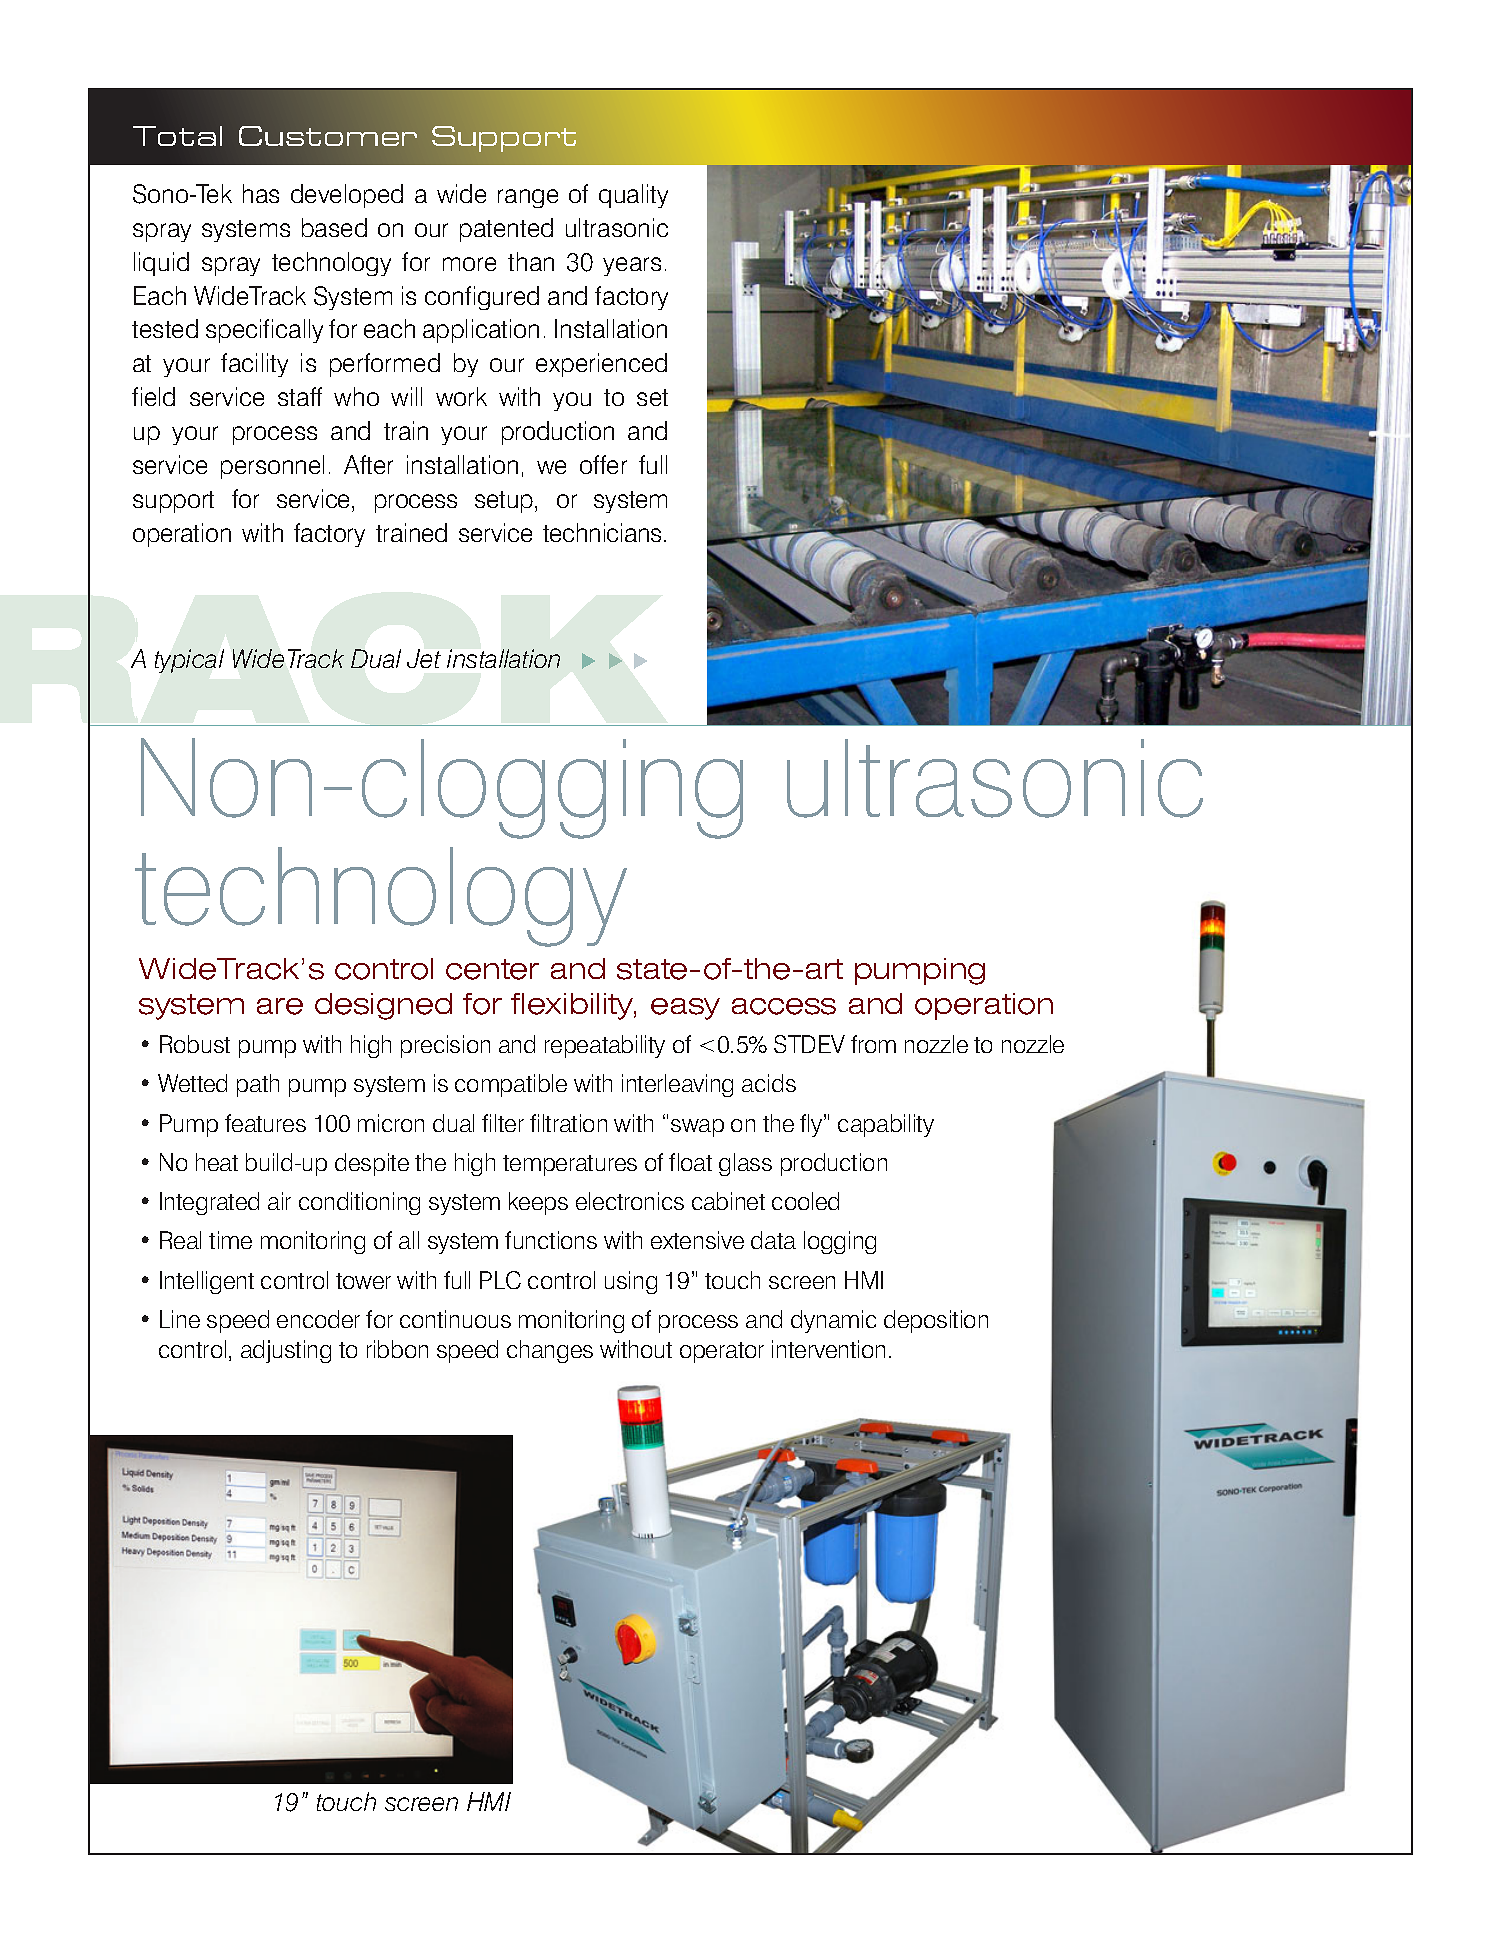  What do you see at coordinates (633, 196) in the document?
I see `quality` at bounding box center [633, 196].
